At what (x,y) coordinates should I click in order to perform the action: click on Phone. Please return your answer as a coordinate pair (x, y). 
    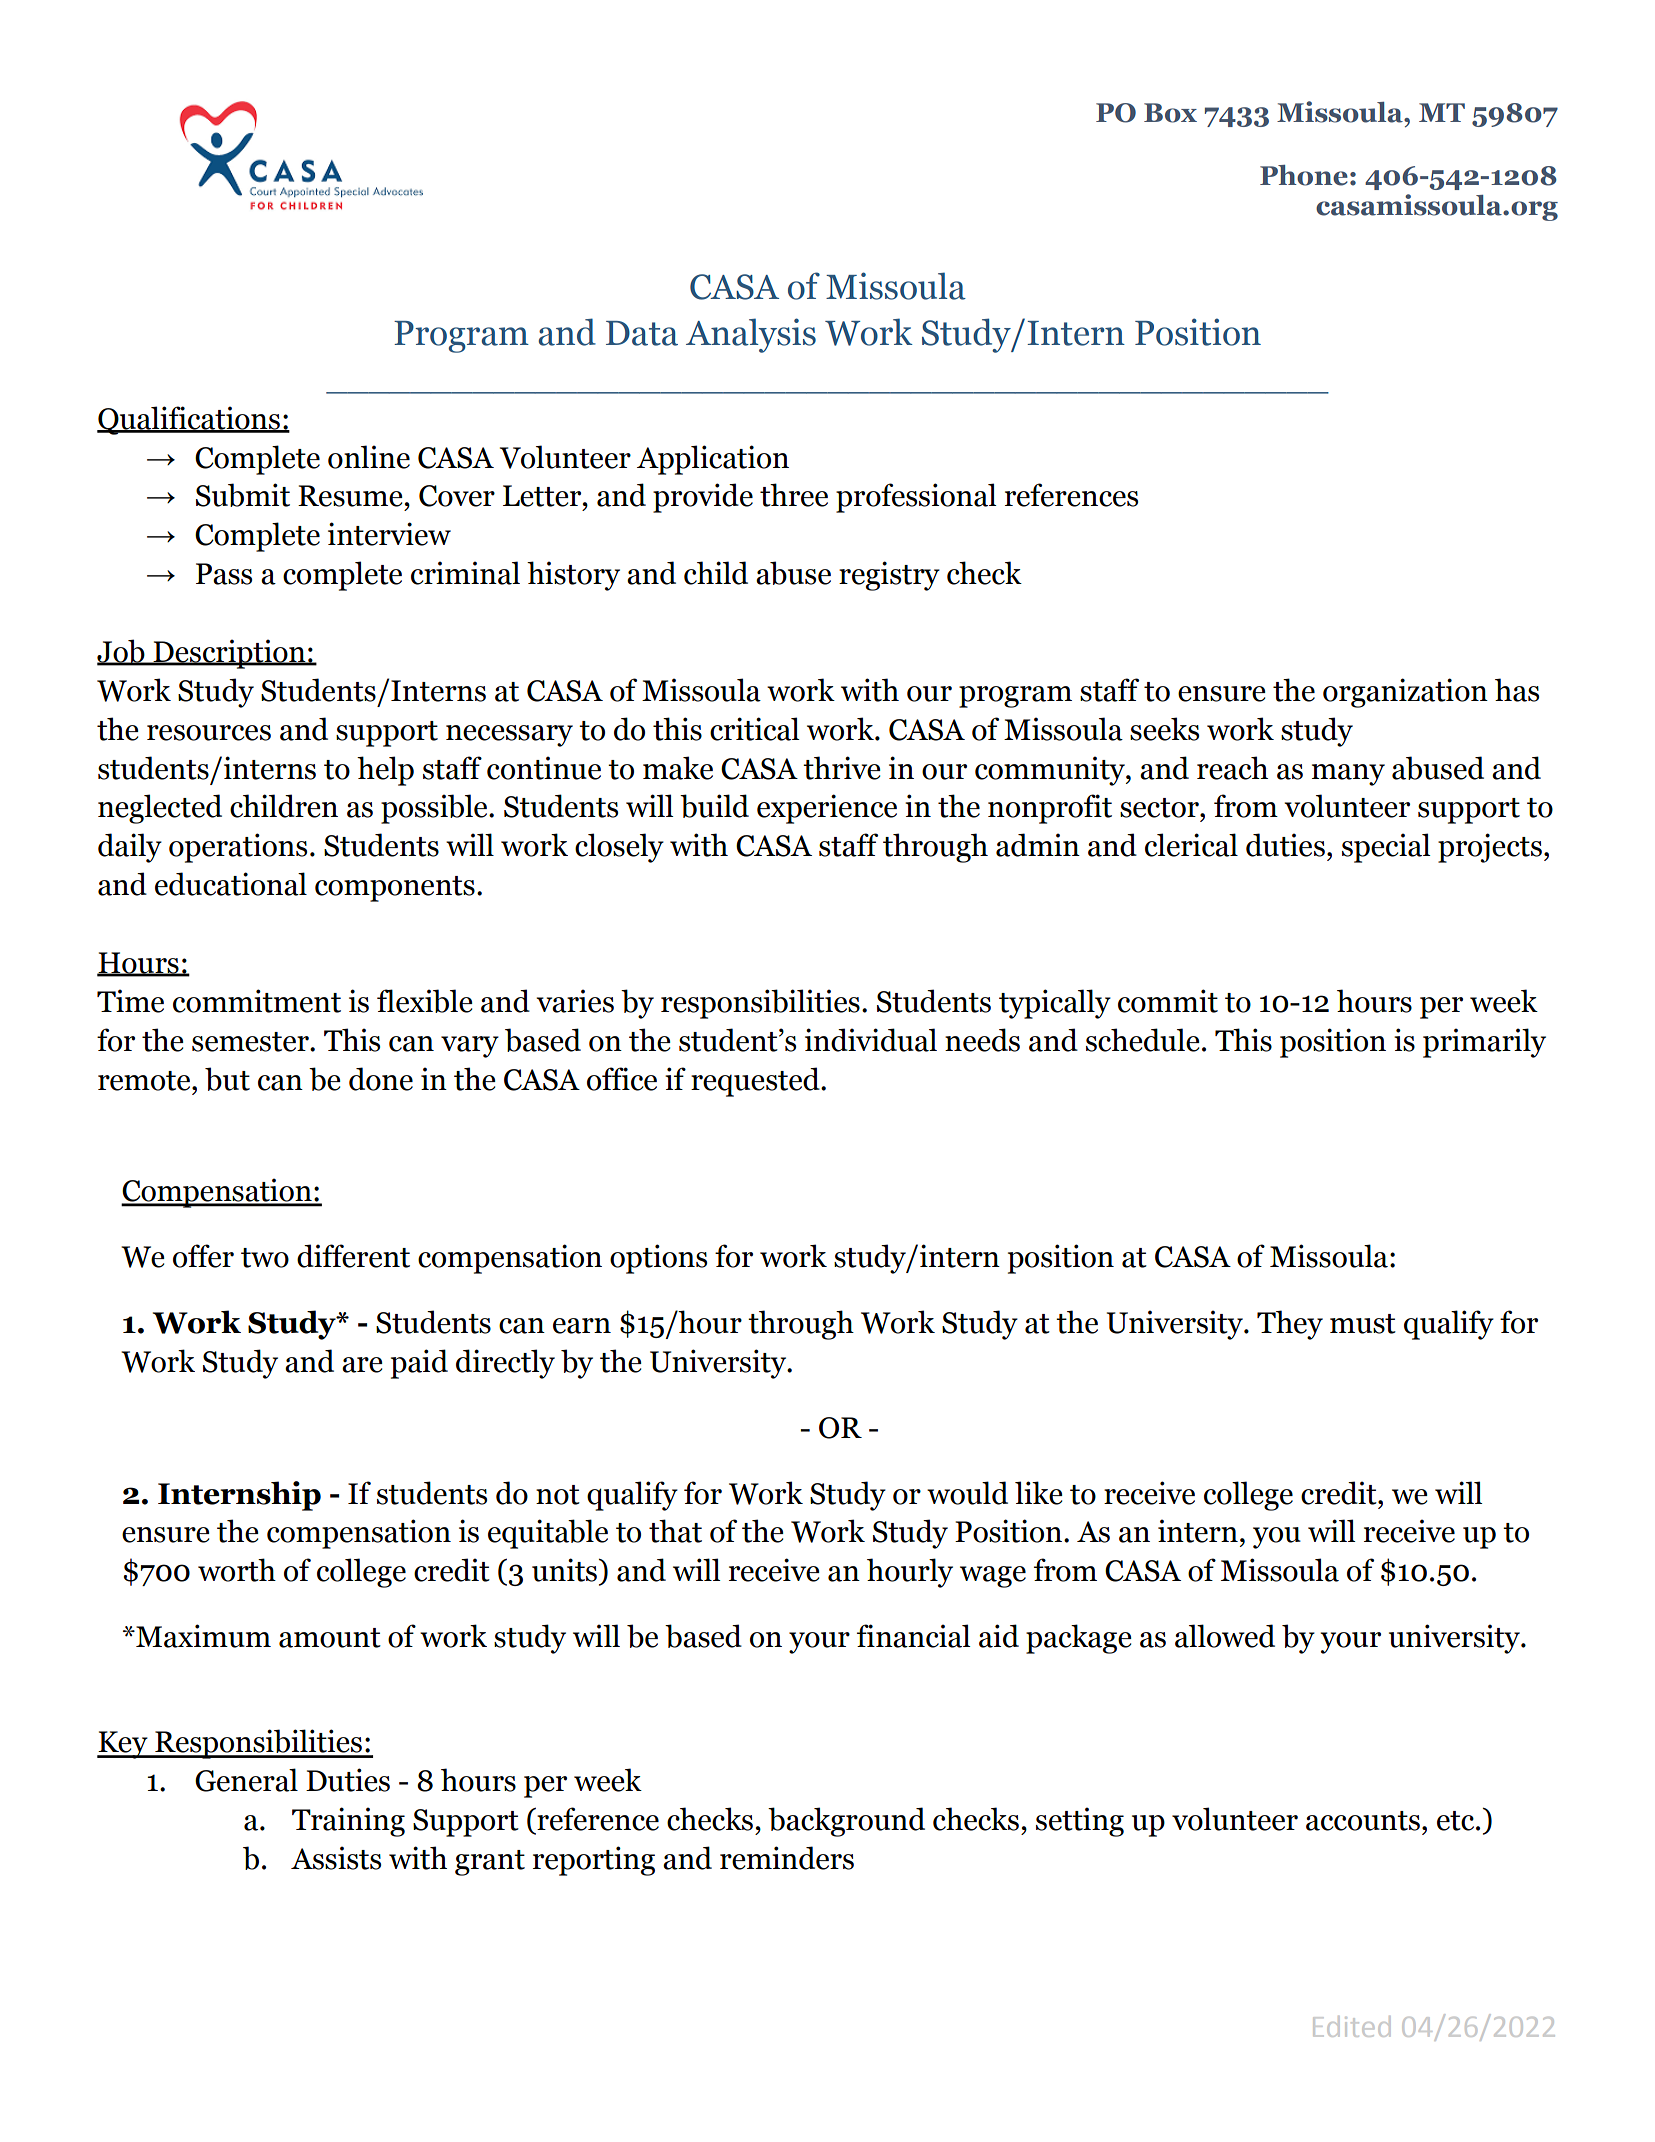
    Looking at the image, I should click on (1304, 175).
